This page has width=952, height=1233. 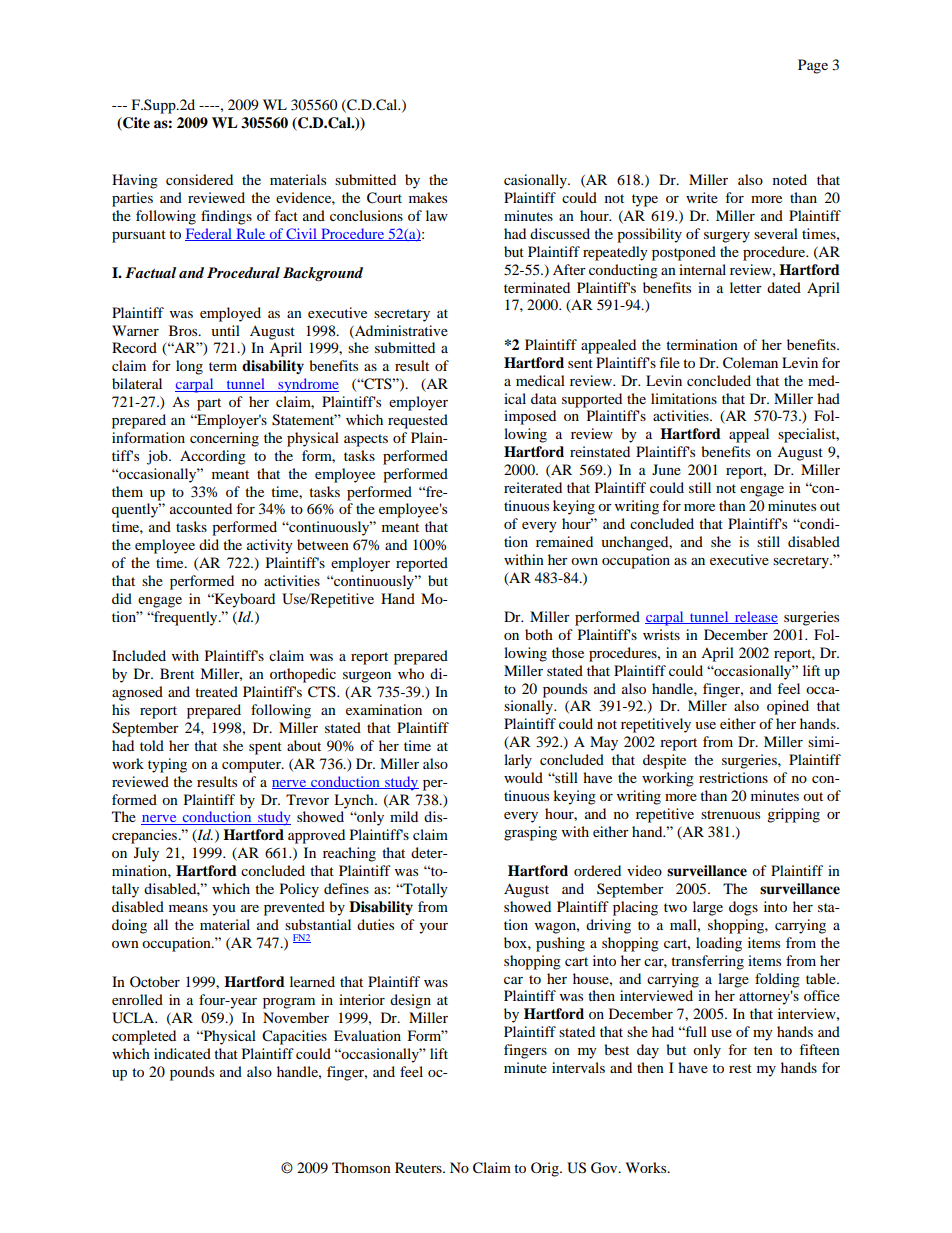 I want to click on typing, so click(x=167, y=765).
